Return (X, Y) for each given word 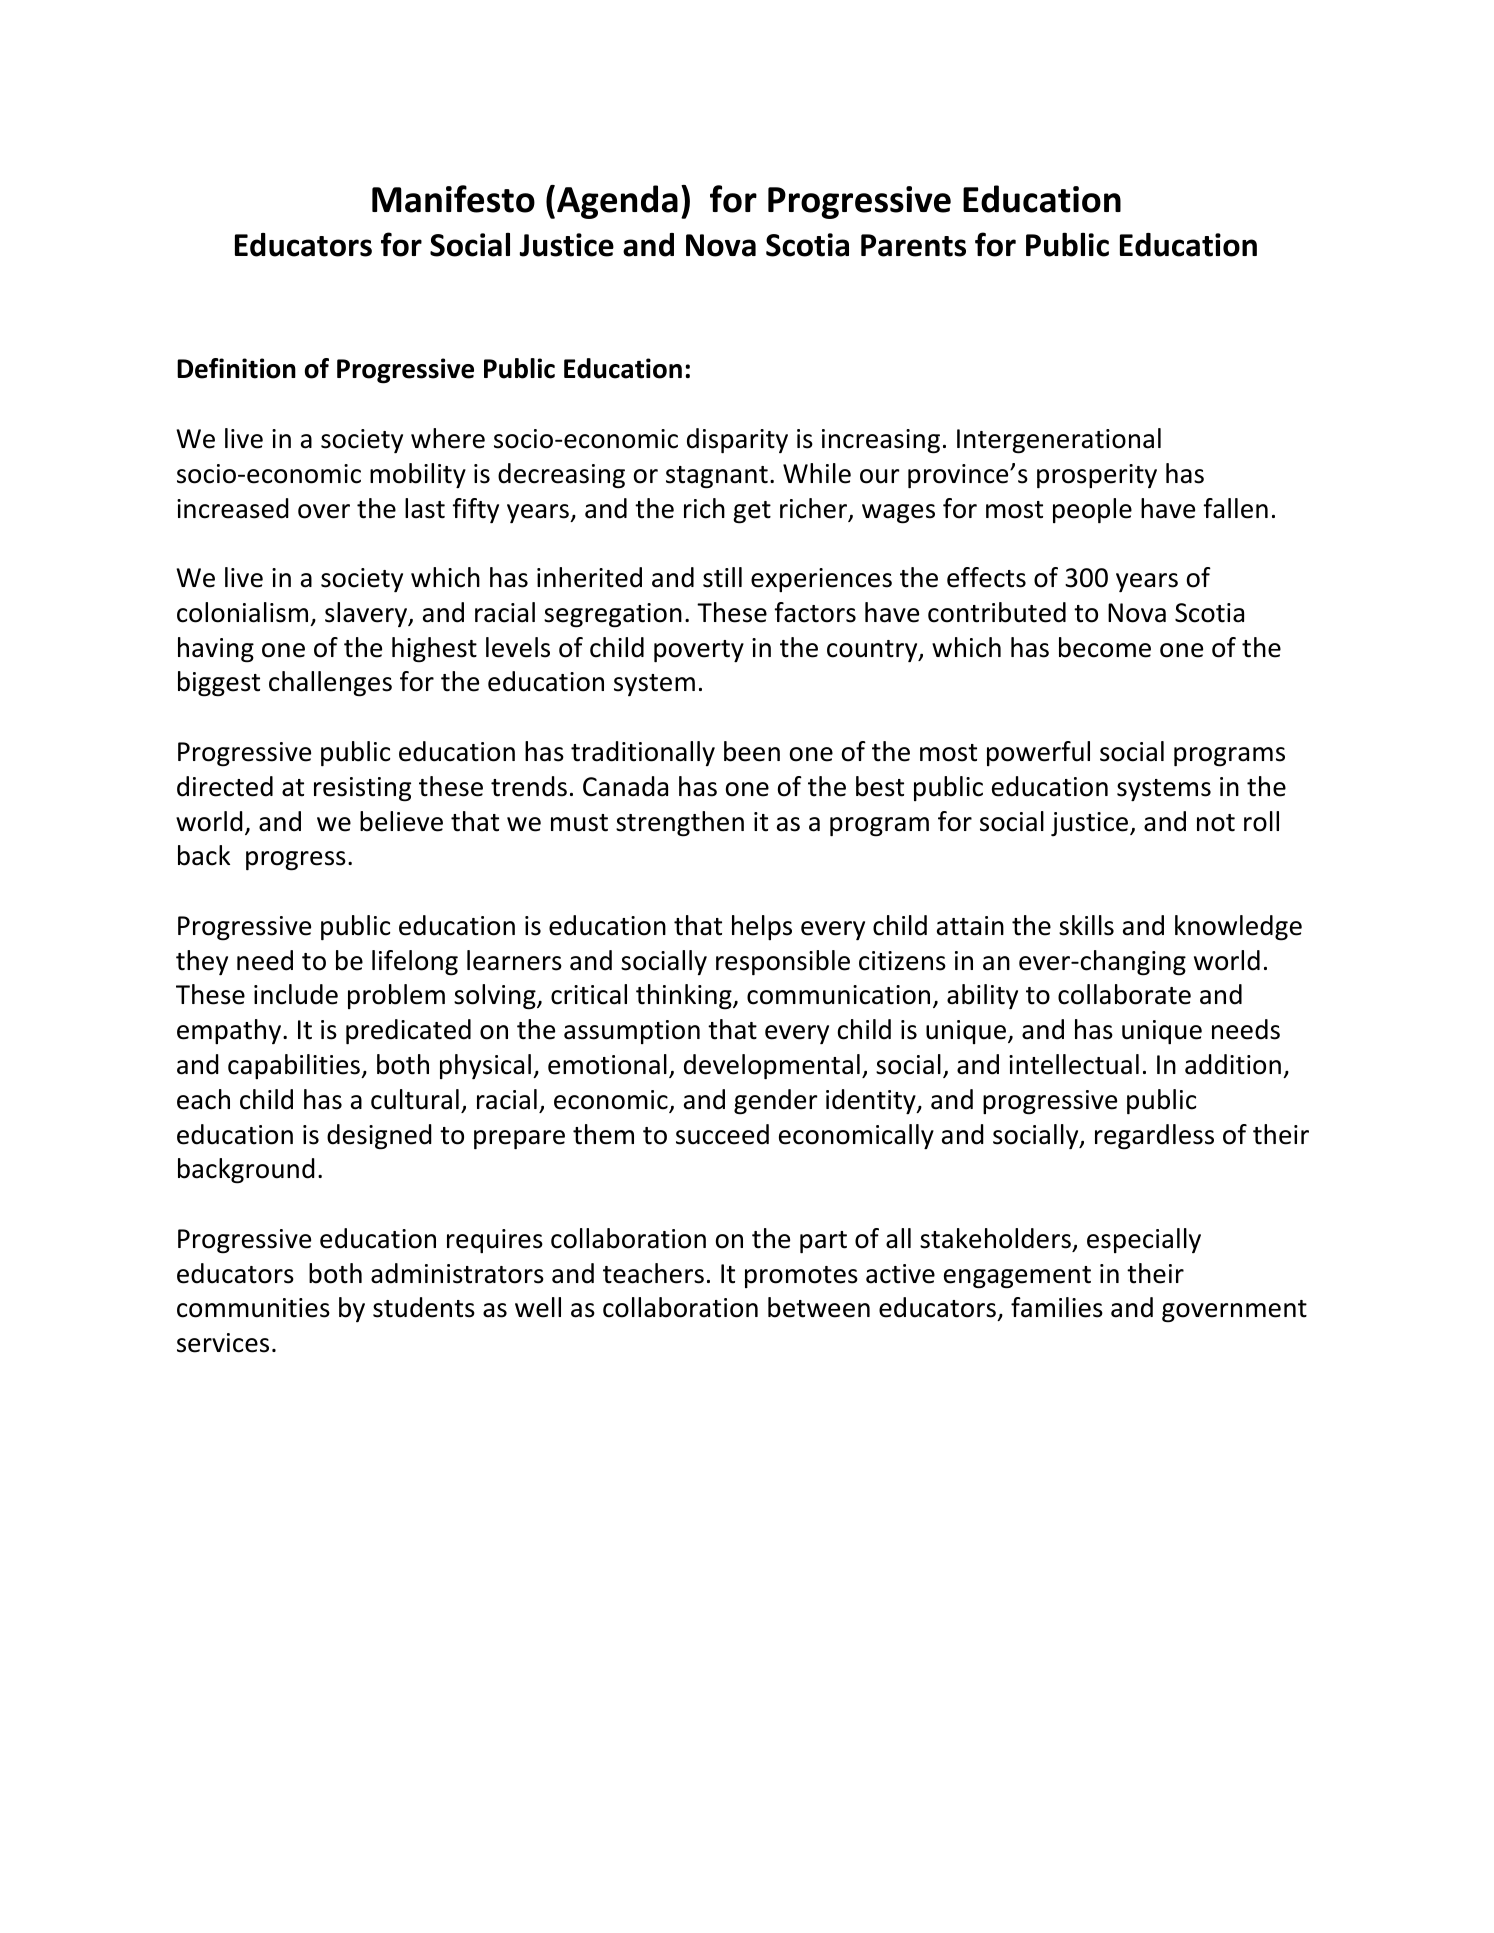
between (819, 1307)
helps (762, 927)
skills (1086, 925)
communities (253, 1308)
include (296, 994)
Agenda (617, 202)
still (722, 577)
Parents (913, 245)
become (1105, 647)
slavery (367, 614)
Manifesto (453, 199)
